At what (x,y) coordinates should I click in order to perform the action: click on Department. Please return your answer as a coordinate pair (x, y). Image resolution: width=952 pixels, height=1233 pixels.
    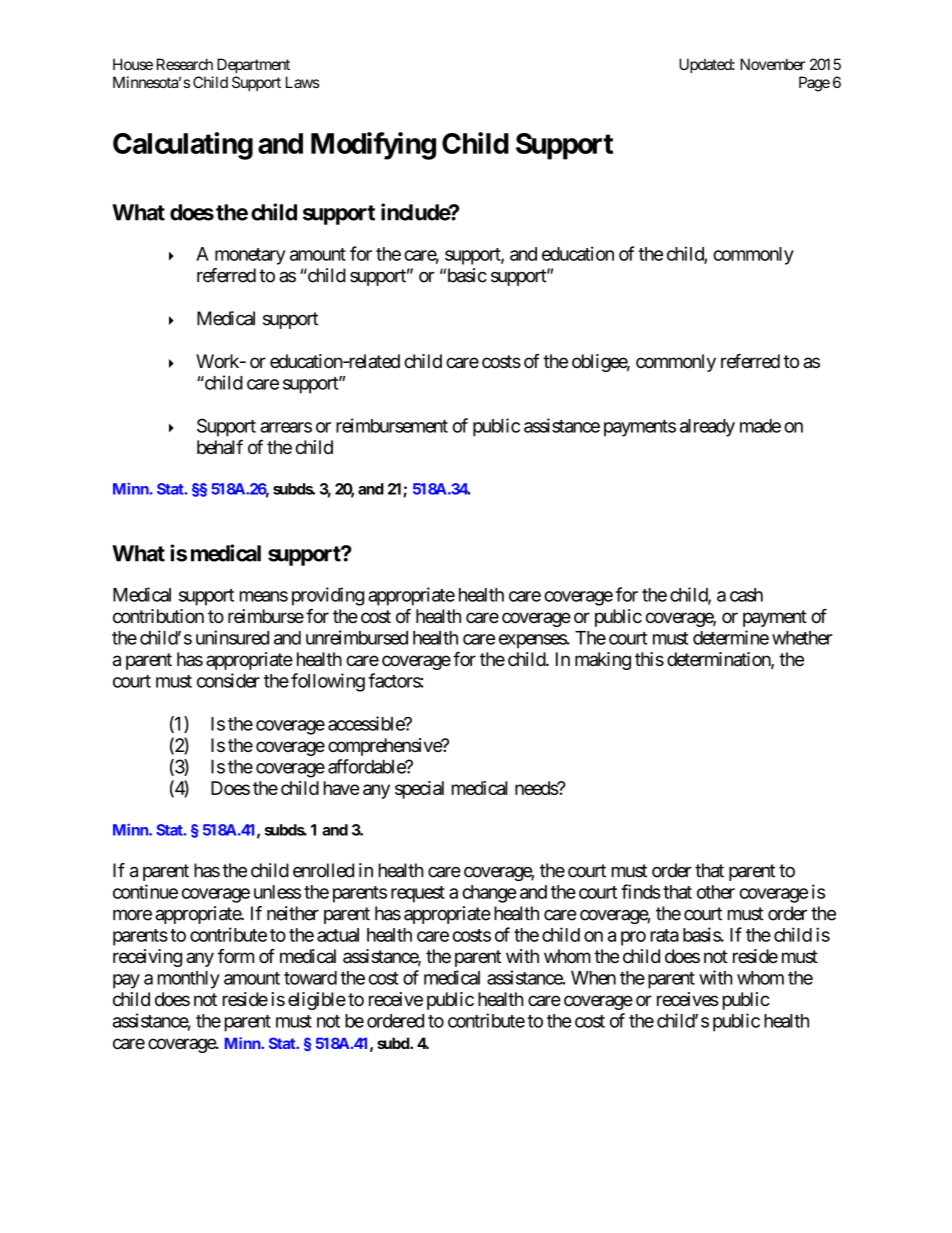
    Looking at the image, I should click on (253, 65).
